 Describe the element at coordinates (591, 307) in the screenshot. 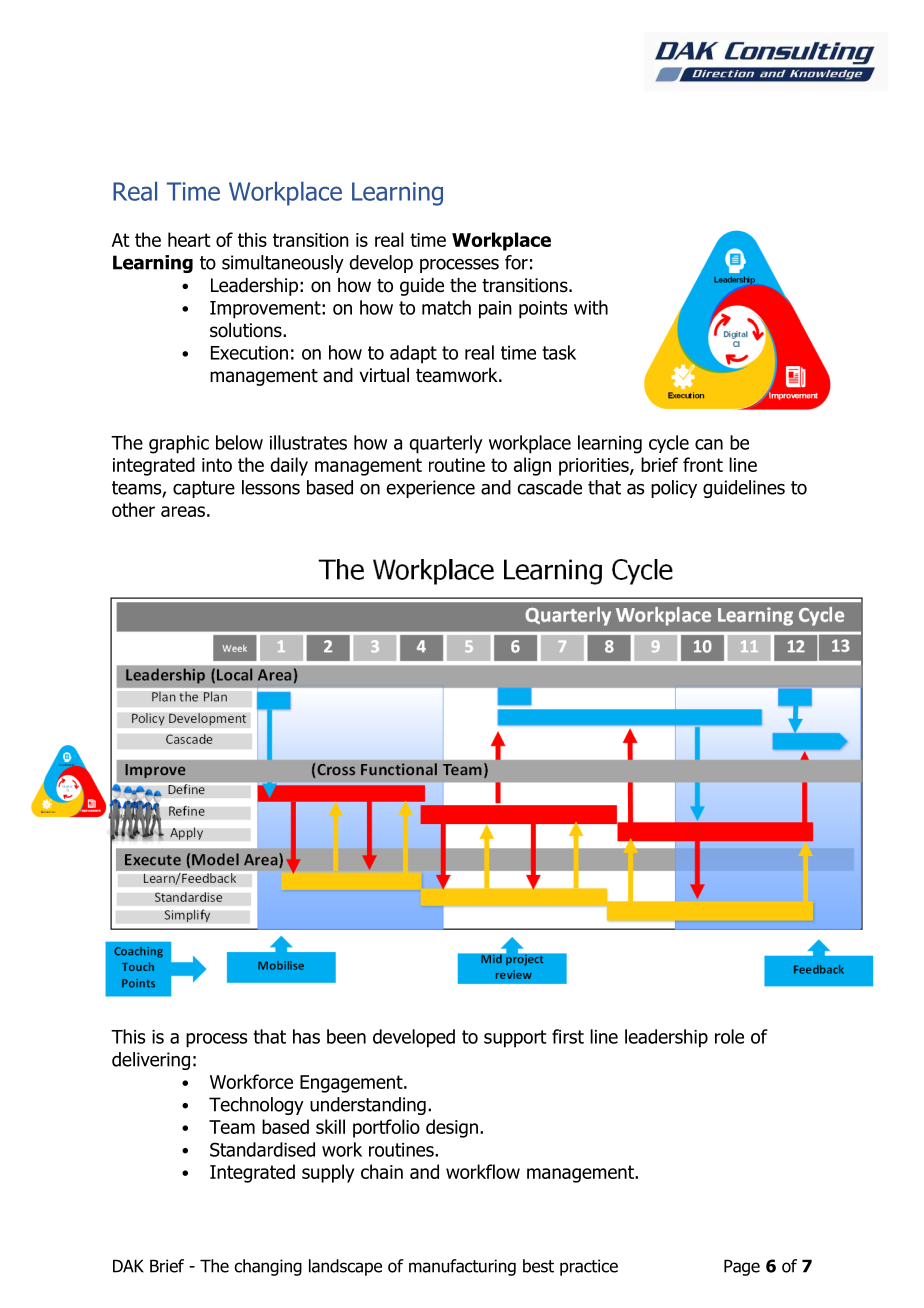

I see `with` at that location.
